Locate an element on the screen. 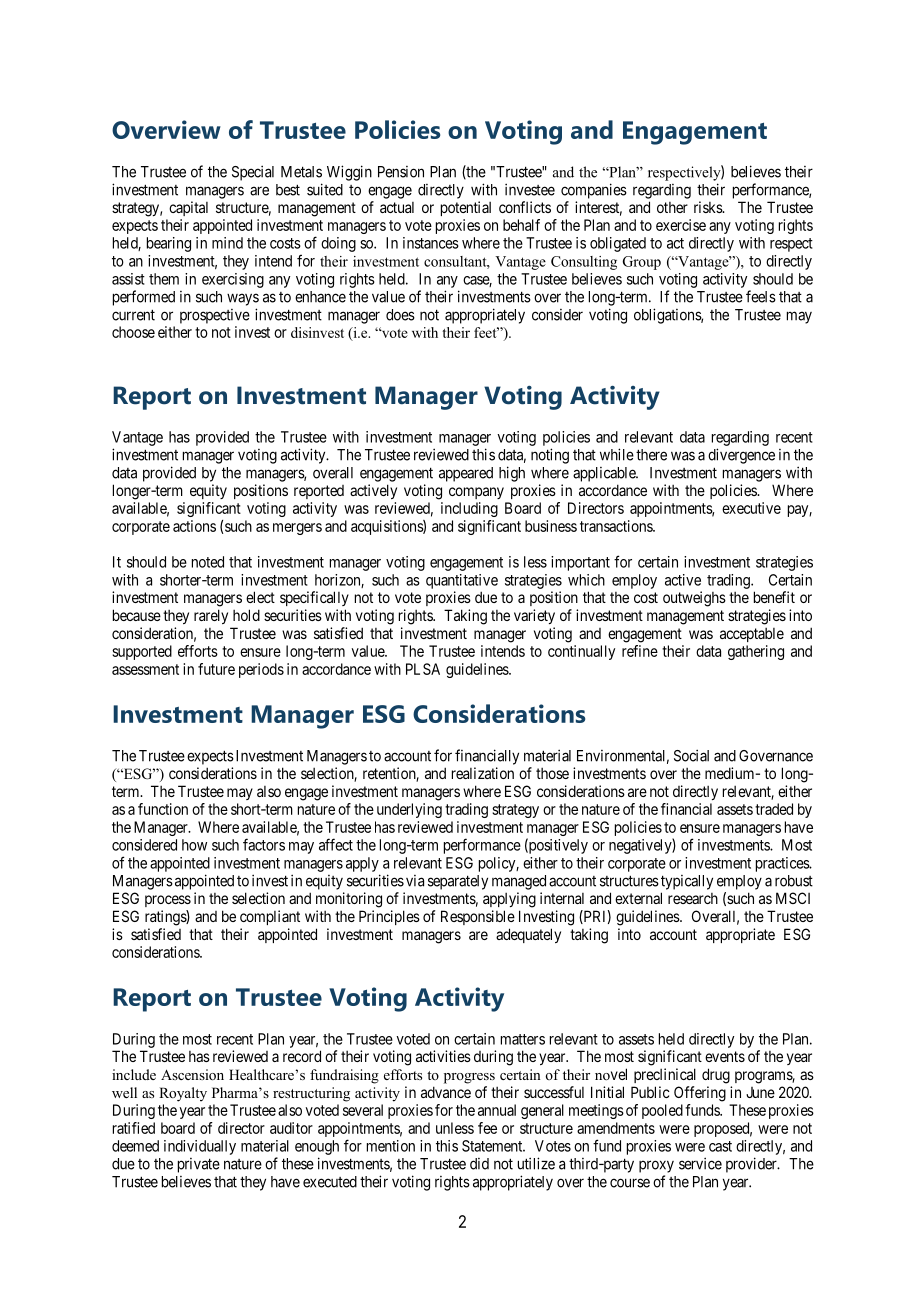 This screenshot has width=924, height=1307. executive is located at coordinates (751, 508).
